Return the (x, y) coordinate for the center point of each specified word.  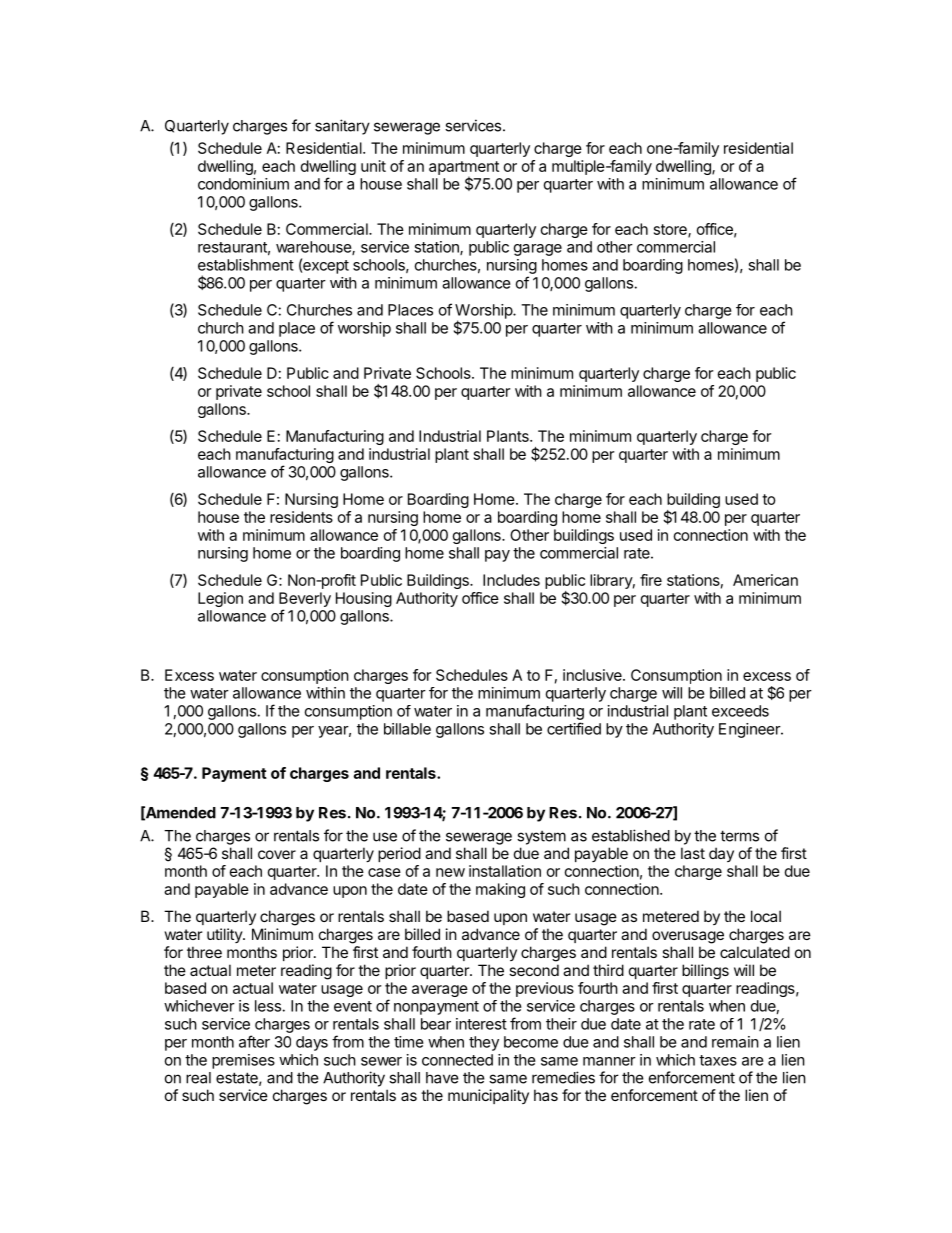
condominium (243, 184)
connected (457, 1060)
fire (651, 580)
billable (407, 729)
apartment (464, 169)
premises (243, 1061)
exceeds (740, 711)
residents (301, 517)
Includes (511, 580)
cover (277, 854)
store (671, 230)
